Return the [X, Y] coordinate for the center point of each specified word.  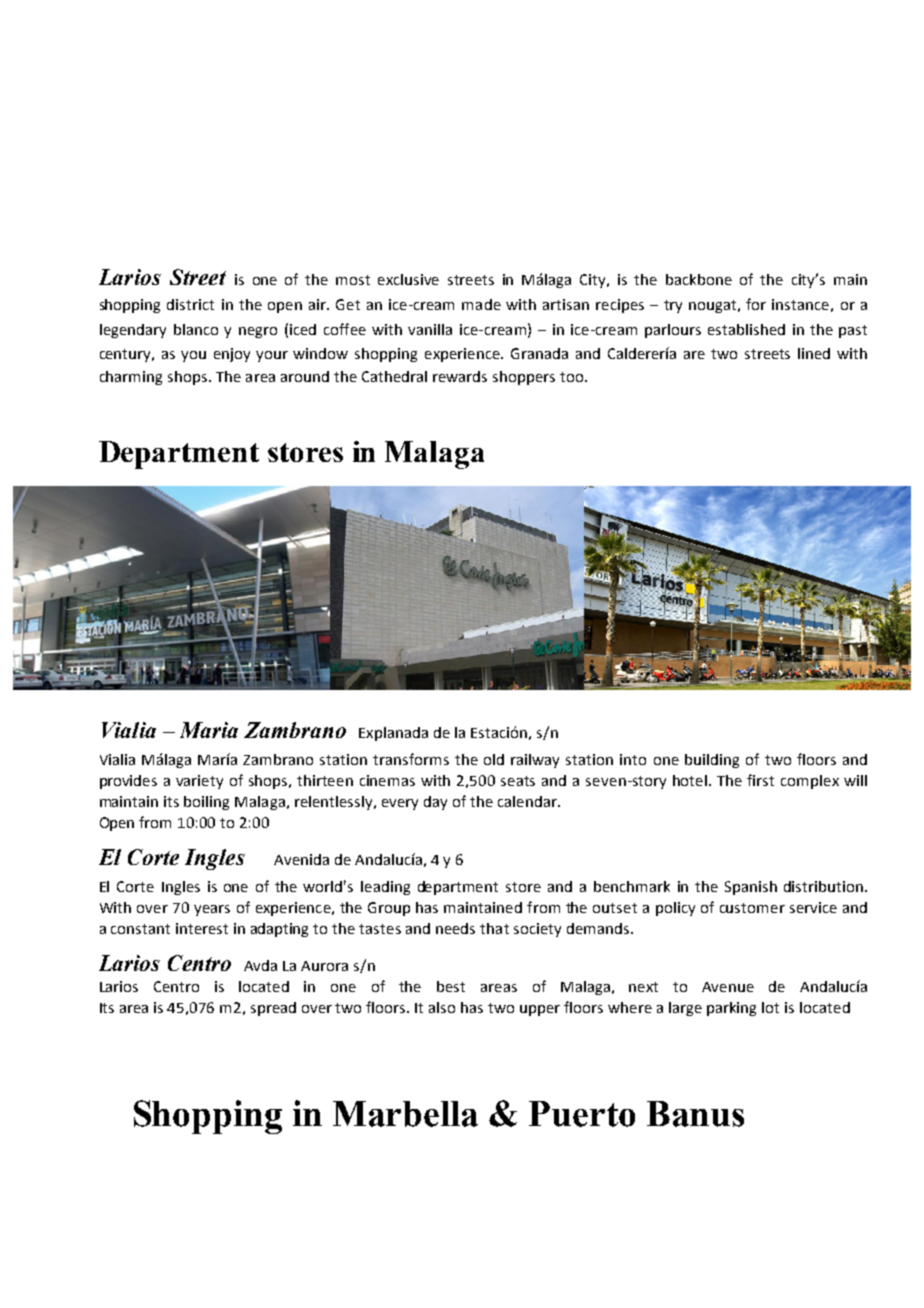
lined [814, 353]
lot [770, 1007]
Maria [209, 730]
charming [131, 378]
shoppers [524, 378]
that [494, 928]
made [481, 304]
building [712, 761]
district [190, 304]
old [494, 759]
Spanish [751, 888]
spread [273, 1009]
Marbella [405, 1114]
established [746, 329]
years [212, 910]
